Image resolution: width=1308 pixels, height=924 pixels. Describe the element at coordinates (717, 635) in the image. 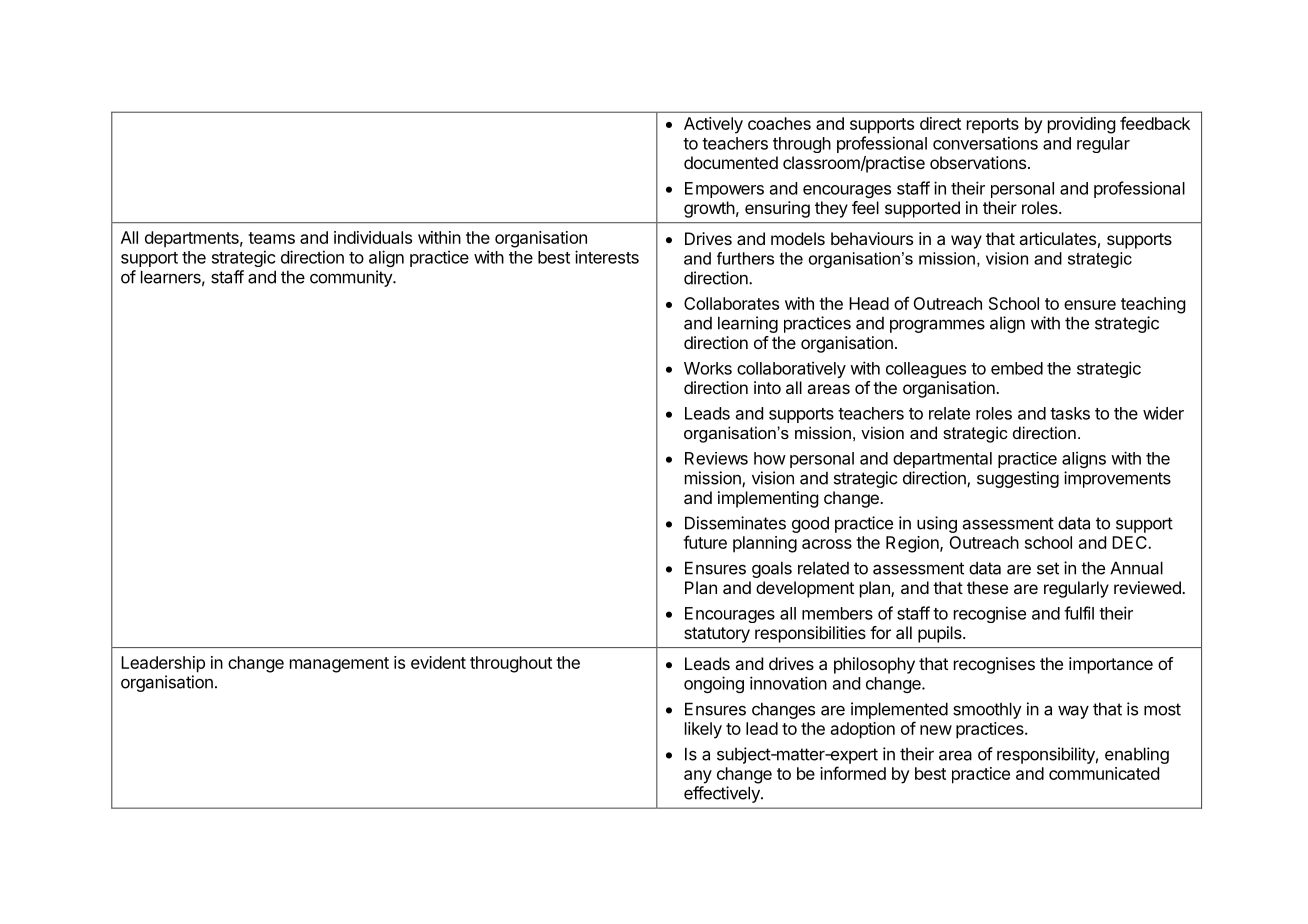

I see `statutory` at that location.
